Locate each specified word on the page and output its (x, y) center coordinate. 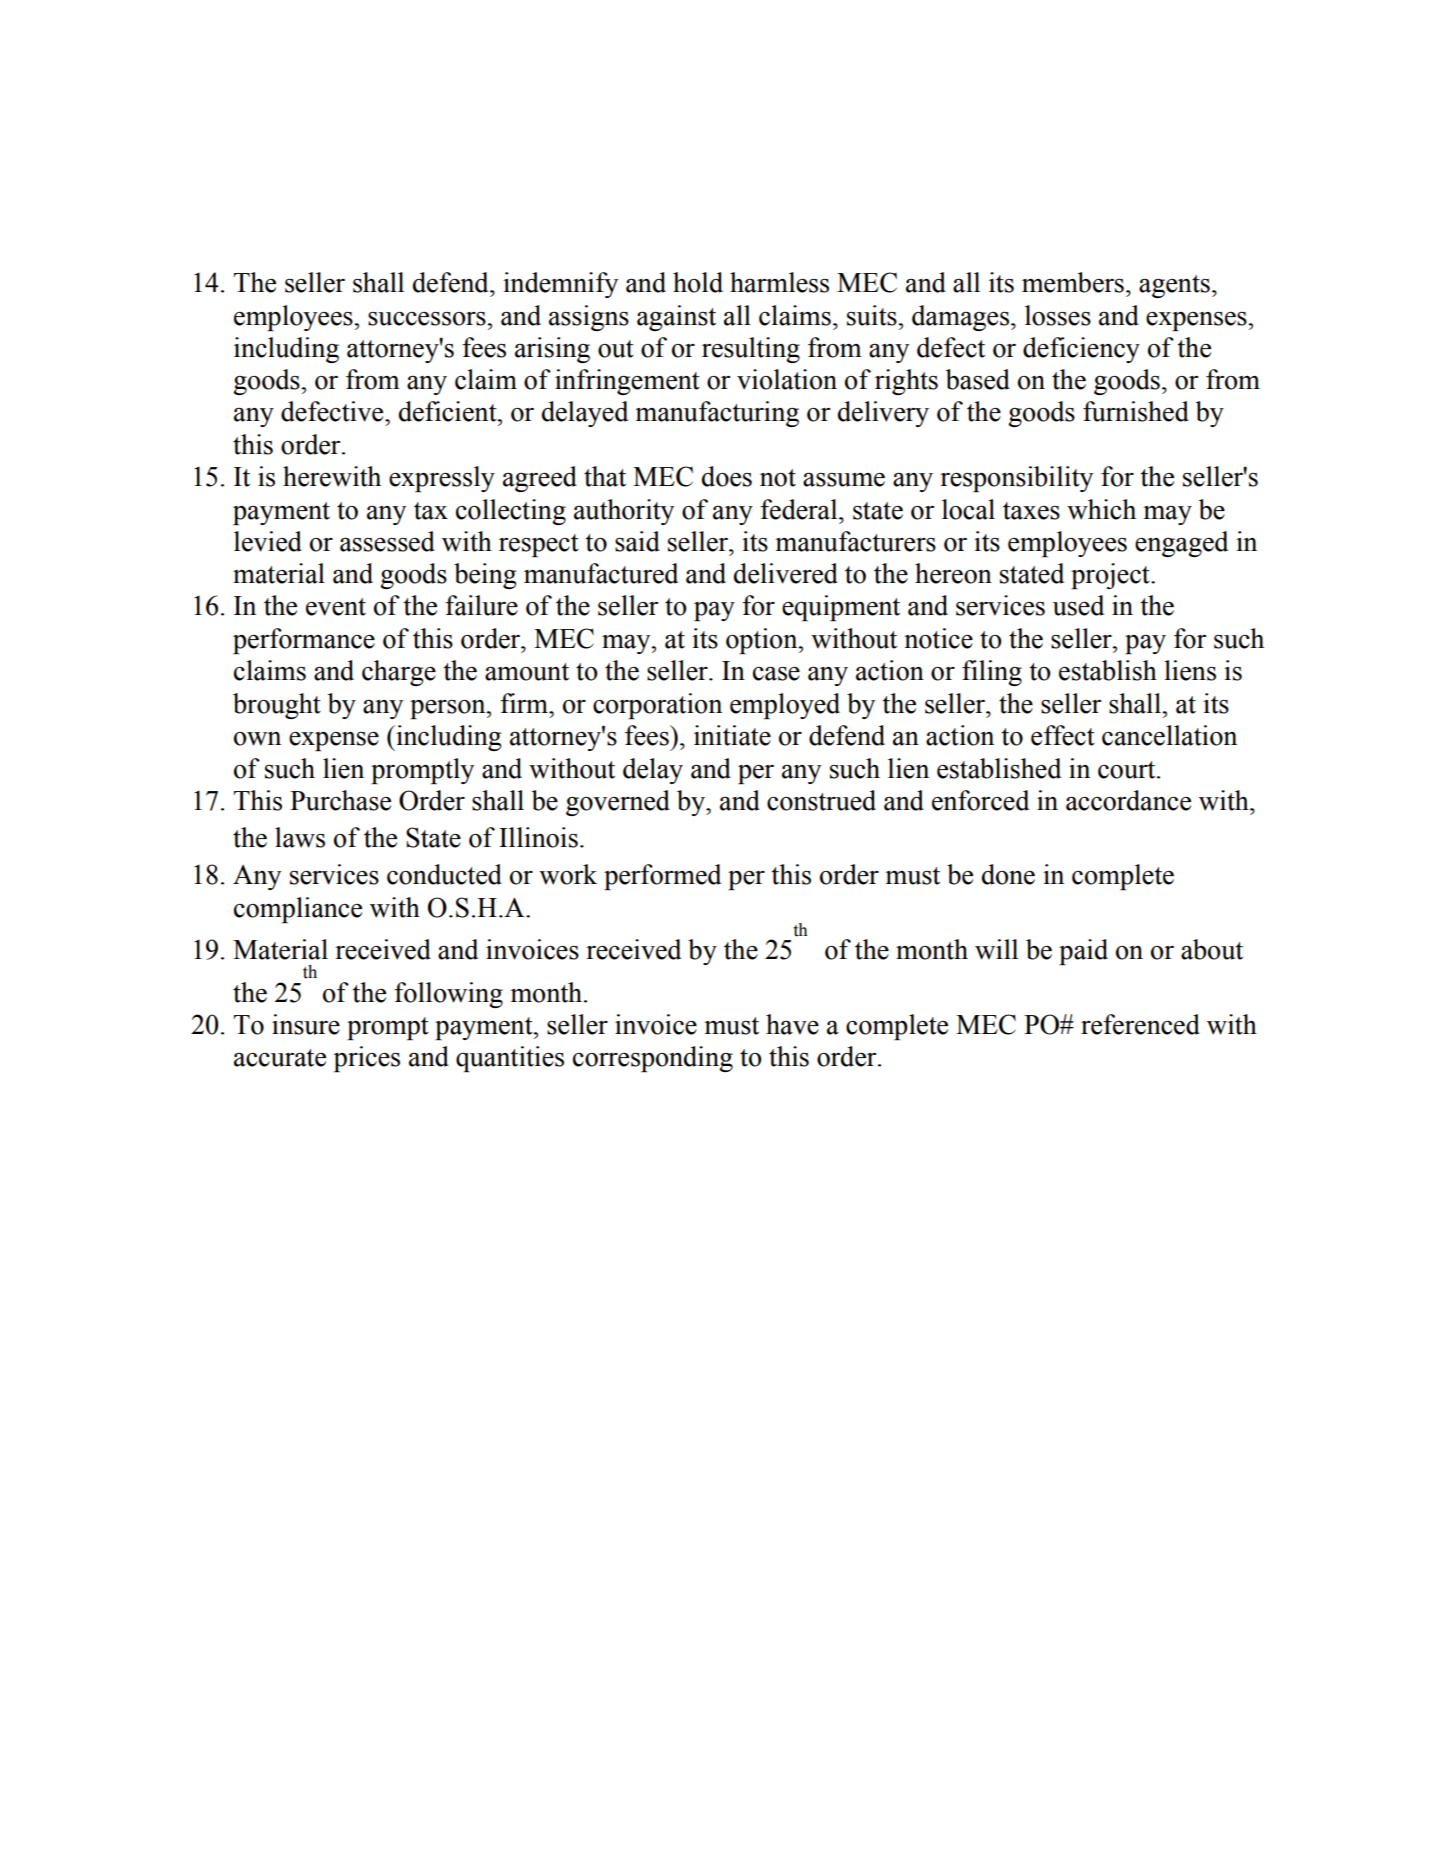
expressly (442, 479)
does (727, 476)
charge (399, 673)
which (1101, 509)
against (676, 318)
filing (992, 673)
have (792, 1024)
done (1008, 874)
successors (428, 319)
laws (300, 837)
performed (662, 877)
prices (367, 1059)
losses (1058, 315)
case (776, 673)
